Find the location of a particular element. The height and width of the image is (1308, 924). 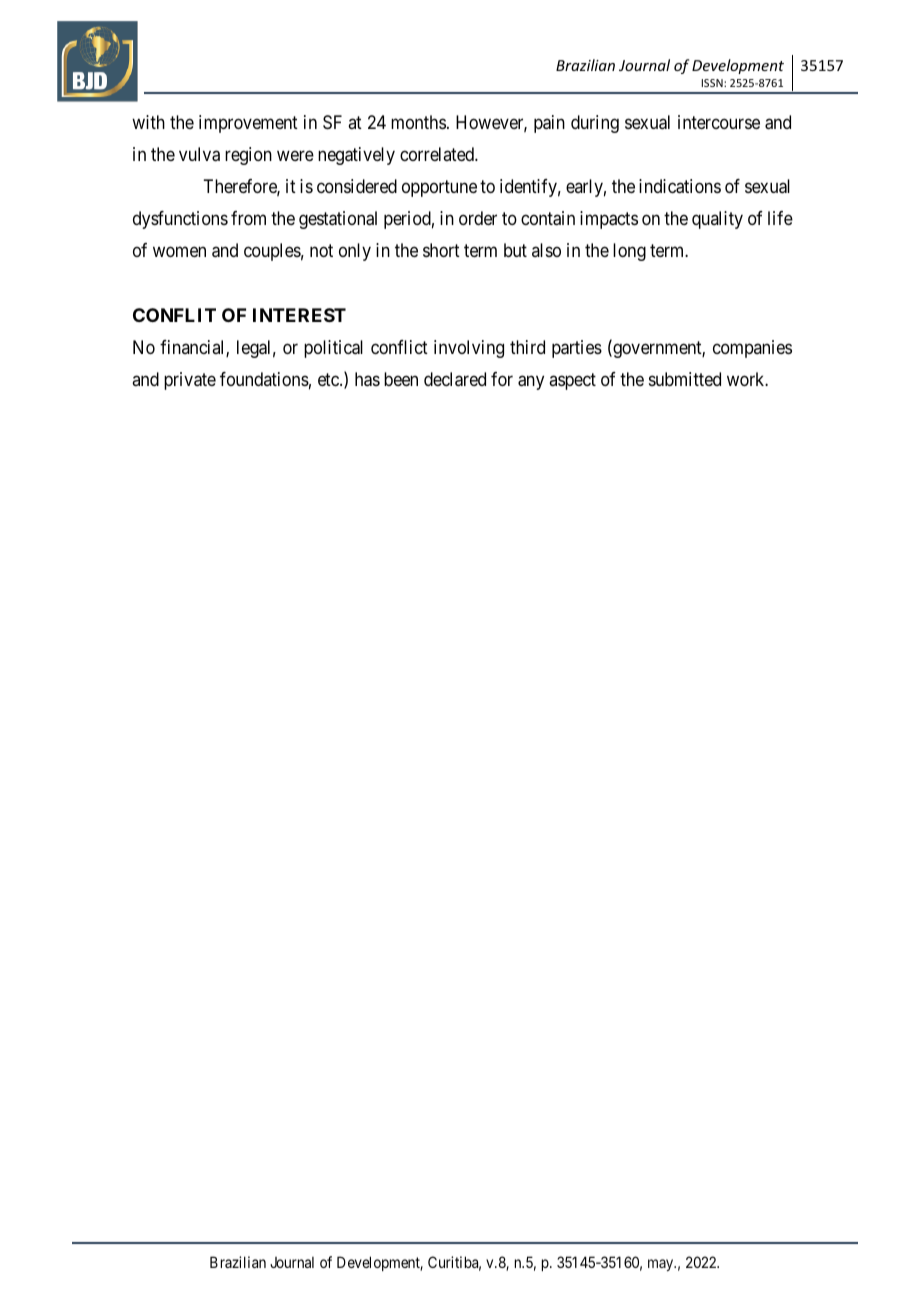

intercourse is located at coordinates (719, 122).
